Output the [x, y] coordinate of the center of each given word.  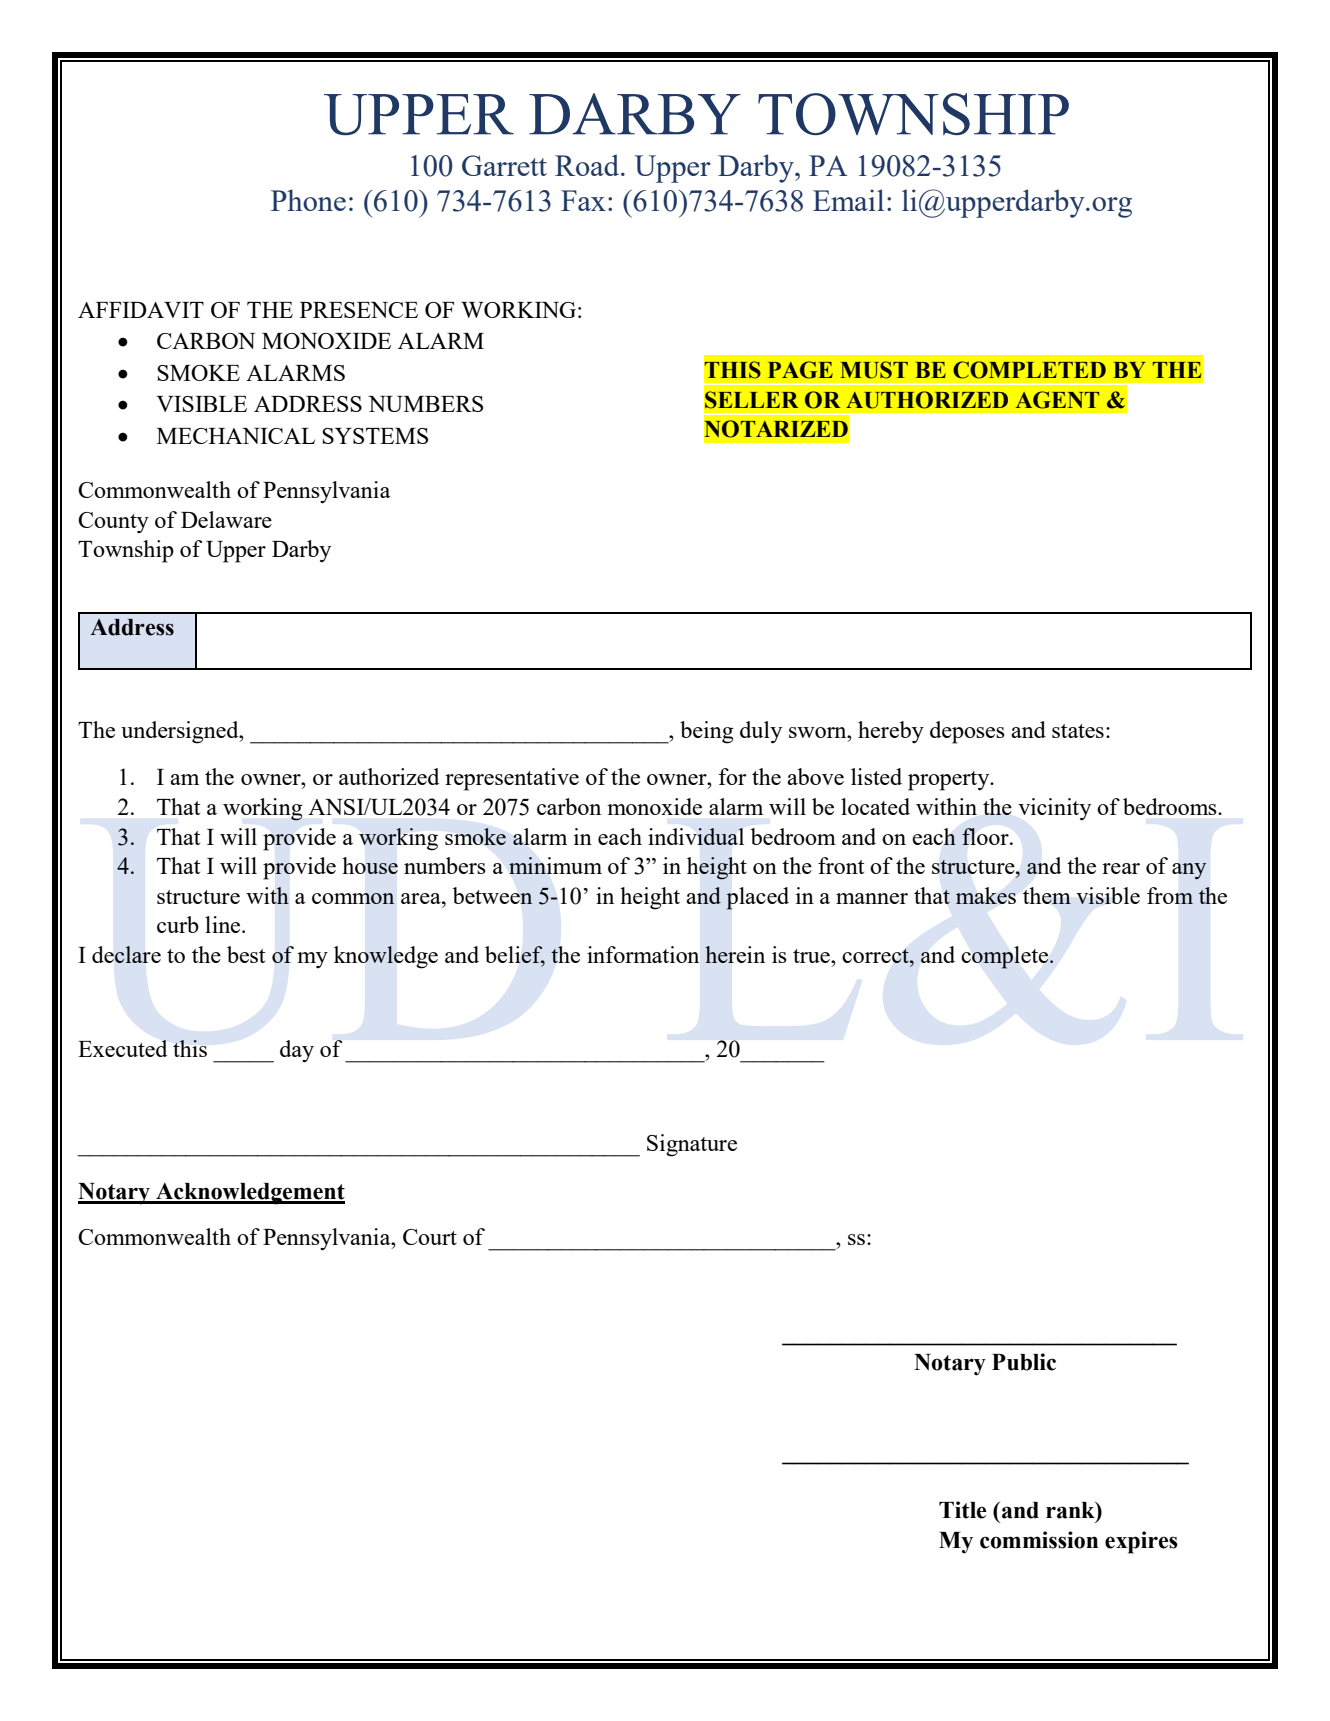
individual [696, 836]
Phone [308, 200]
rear [1121, 868]
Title [962, 1510]
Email [848, 200]
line [224, 924]
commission [1039, 1540]
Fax [583, 200]
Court [430, 1237]
